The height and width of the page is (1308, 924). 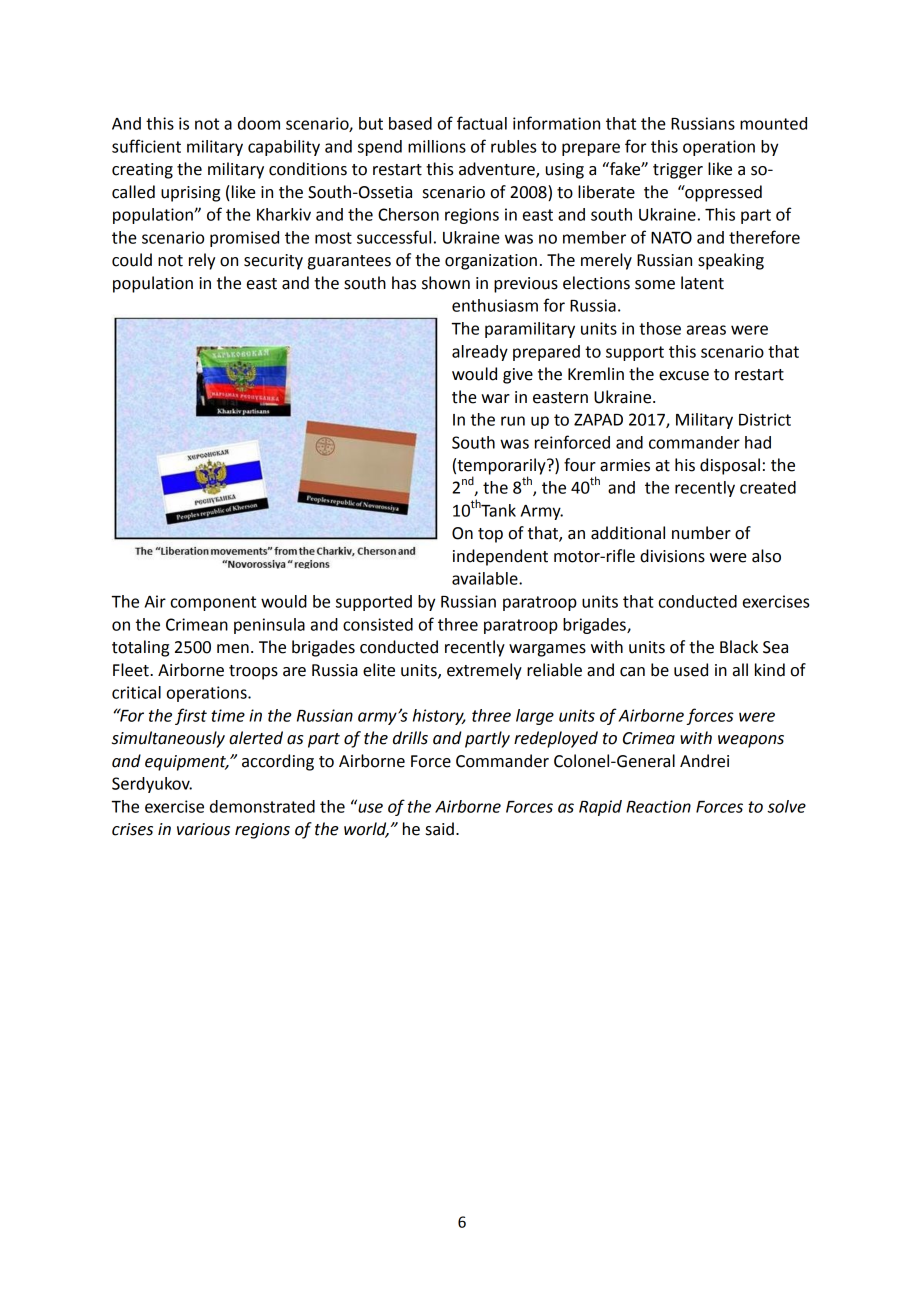 What do you see at coordinates (678, 171) in the page?
I see `trigger` at bounding box center [678, 171].
